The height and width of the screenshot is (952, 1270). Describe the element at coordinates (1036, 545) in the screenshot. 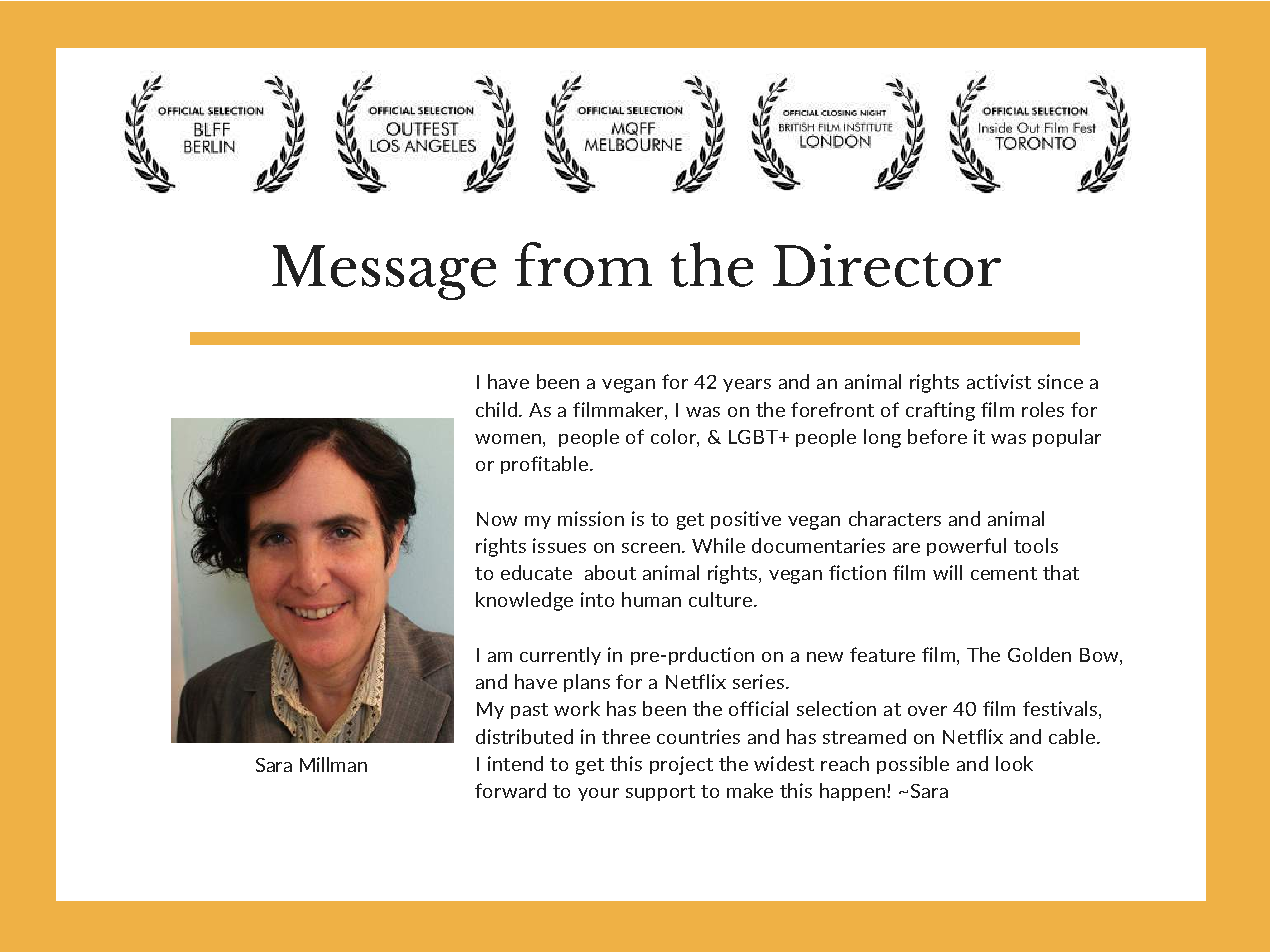

I see `tools` at that location.
